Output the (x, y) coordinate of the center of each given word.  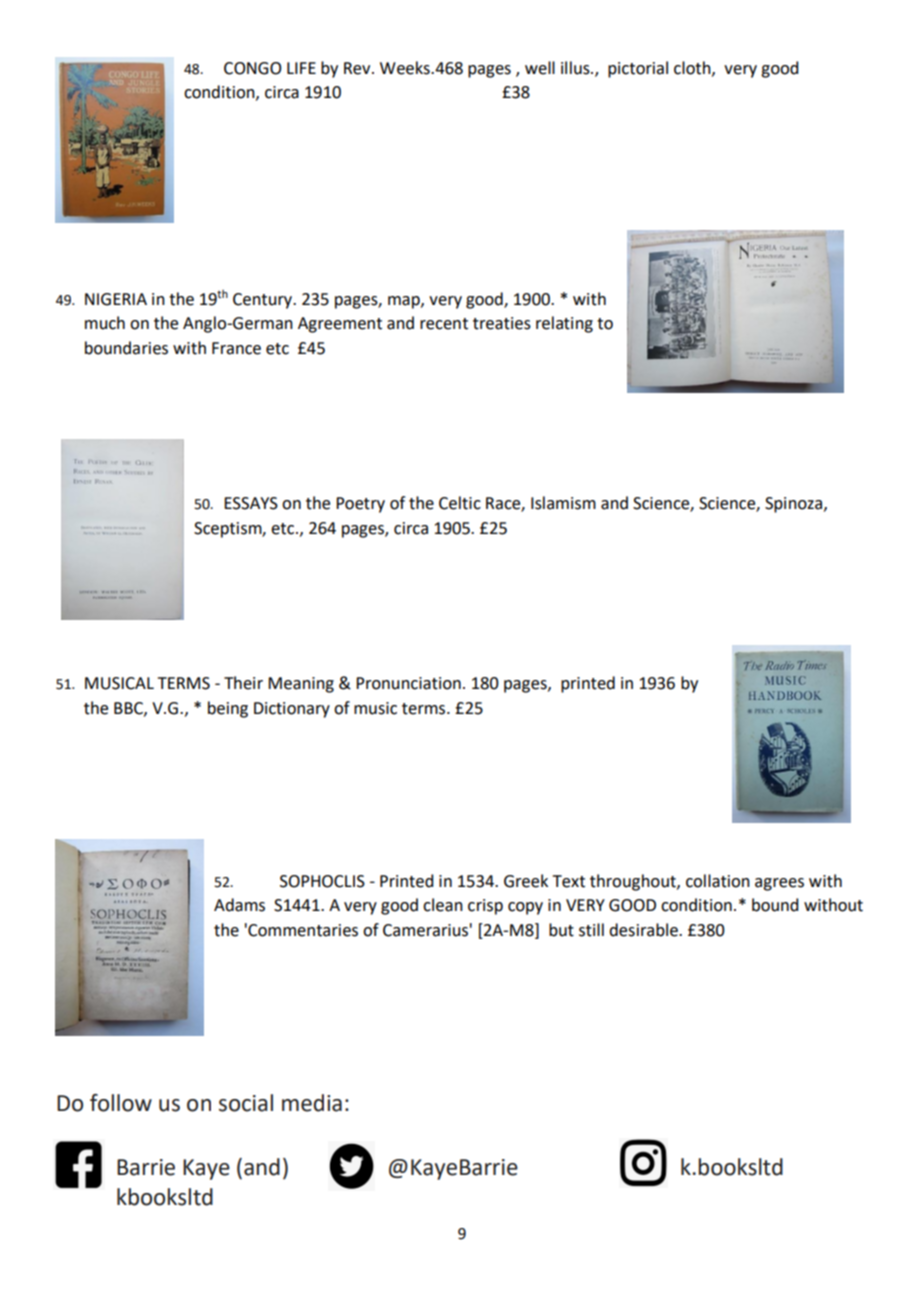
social (246, 1103)
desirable (644, 930)
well (540, 68)
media (312, 1103)
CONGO (252, 68)
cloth (693, 68)
